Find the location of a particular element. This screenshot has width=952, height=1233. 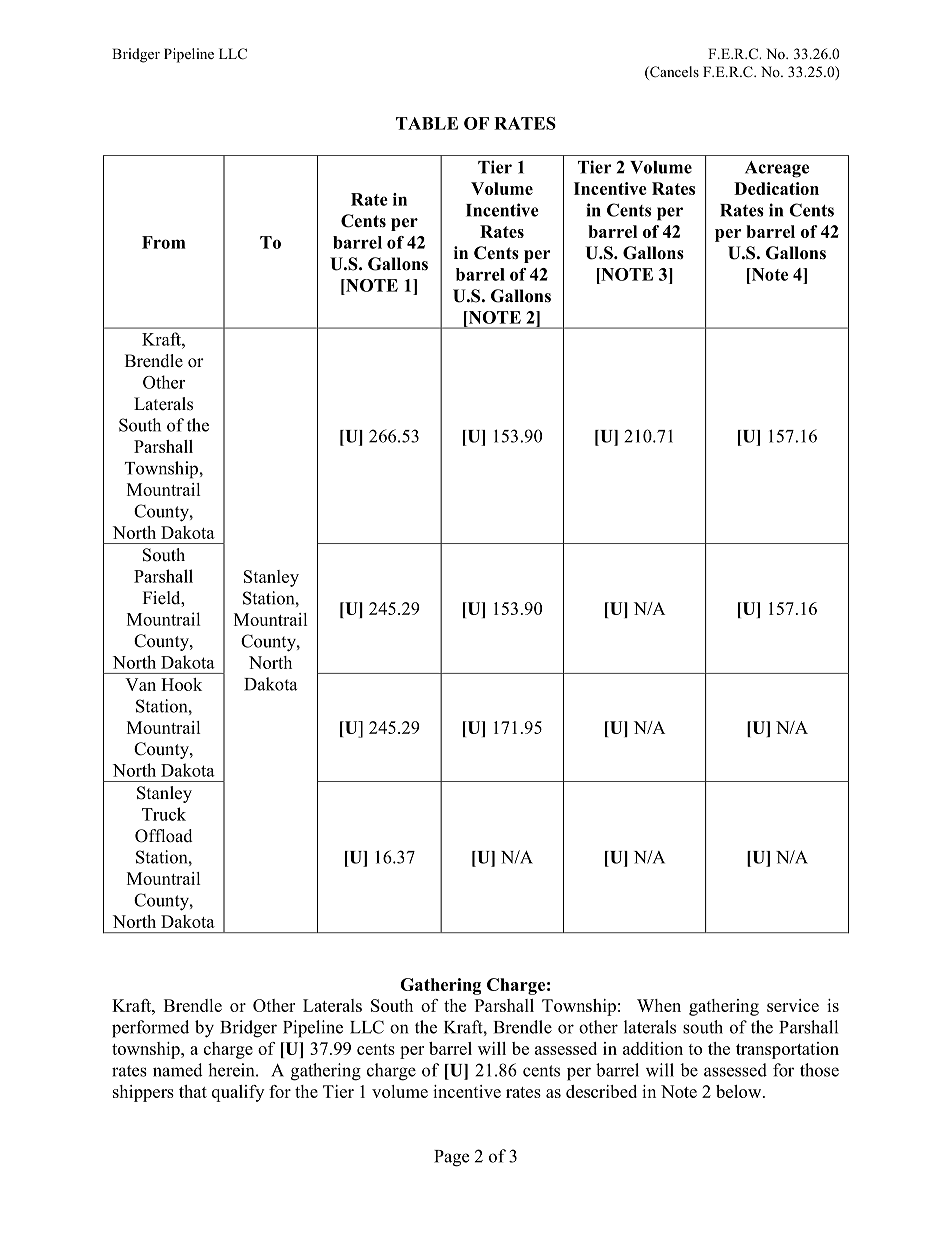

Van is located at coordinates (140, 684).
